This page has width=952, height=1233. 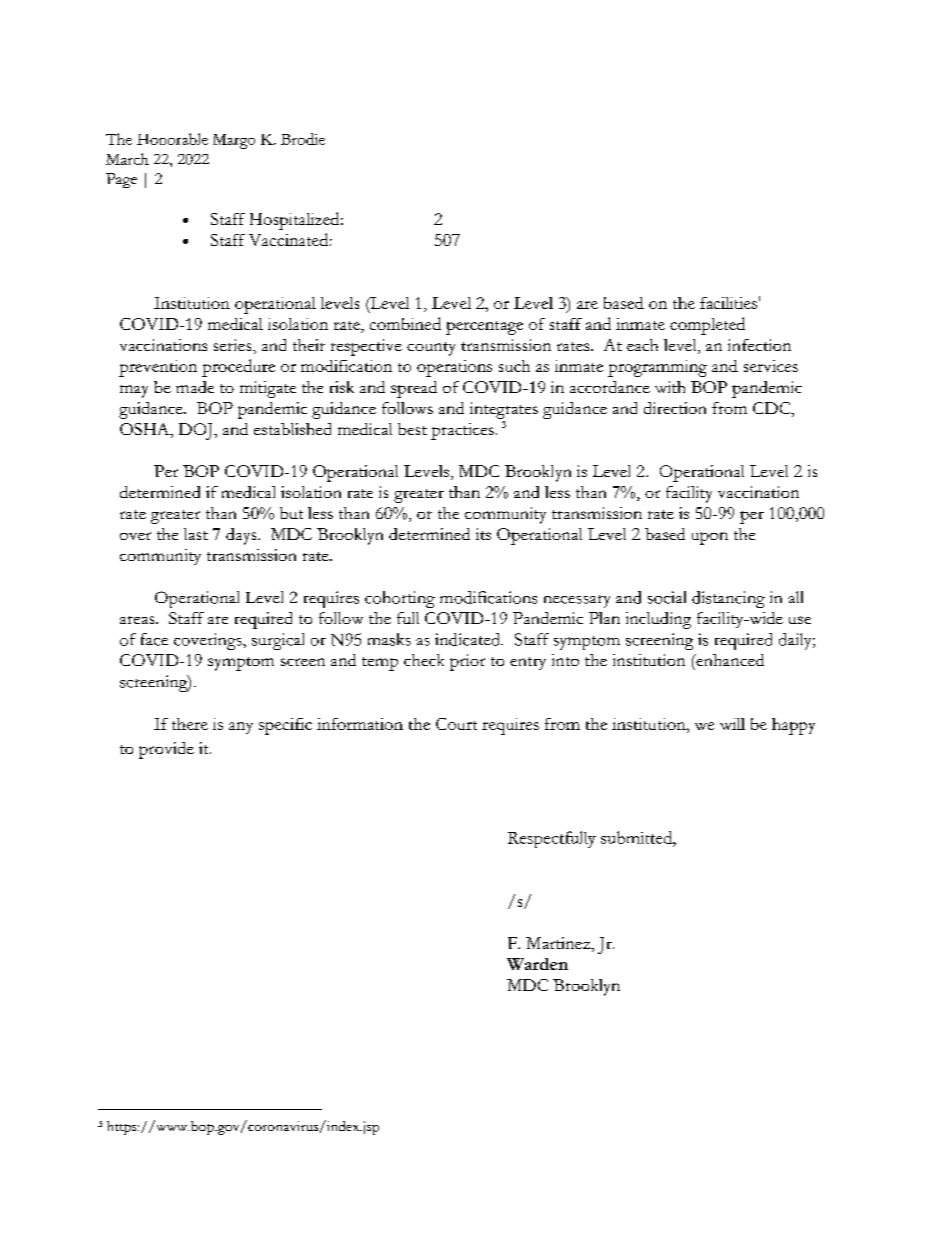 I want to click on percentage, so click(x=484, y=328).
